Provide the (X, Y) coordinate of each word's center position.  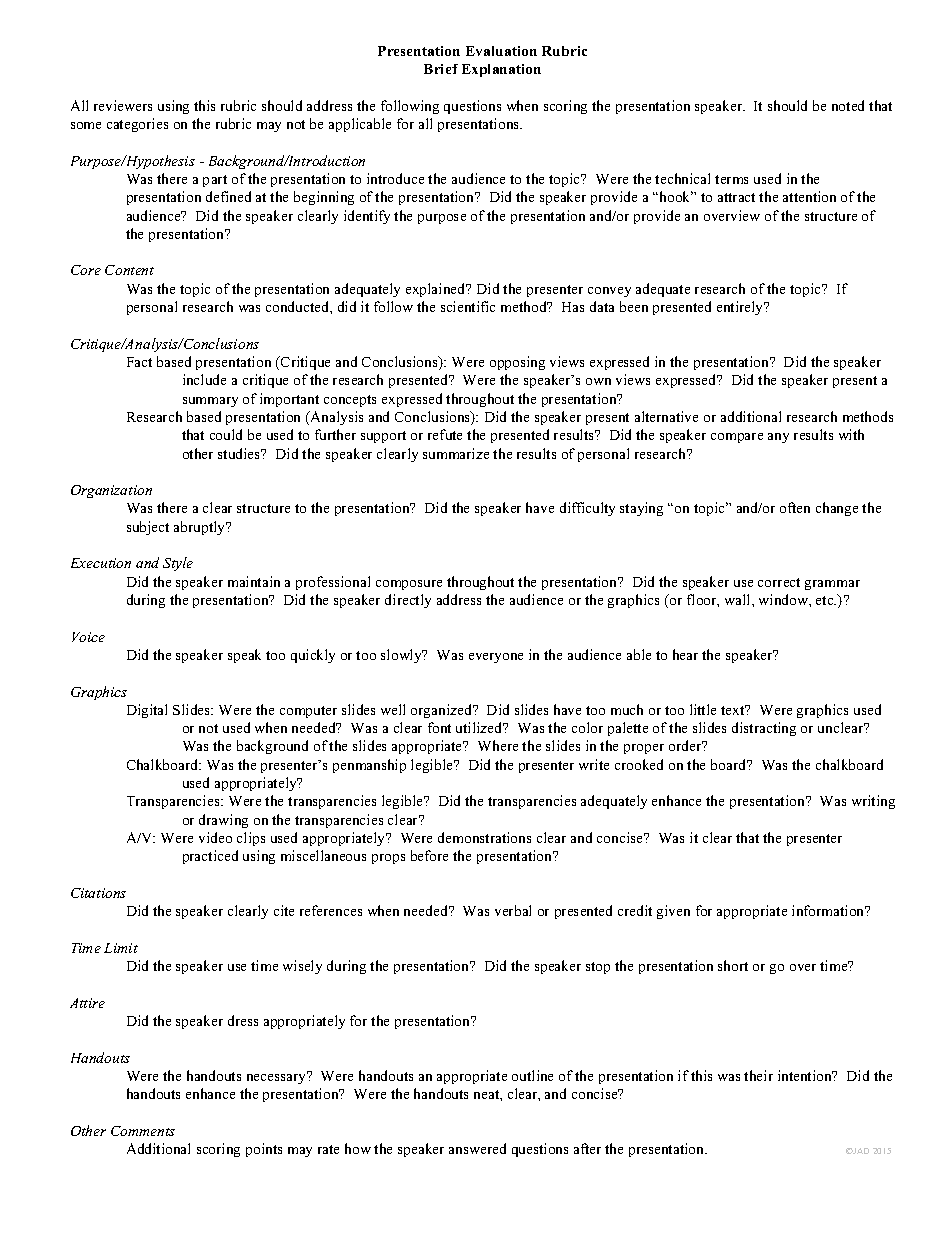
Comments (143, 1131)
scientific (468, 306)
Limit (121, 948)
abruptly (201, 528)
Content (129, 270)
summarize (456, 453)
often (795, 507)
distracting (764, 729)
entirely (741, 308)
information (829, 910)
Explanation (501, 70)
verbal (513, 910)
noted (848, 105)
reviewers (123, 105)
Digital (147, 711)
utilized (480, 727)
